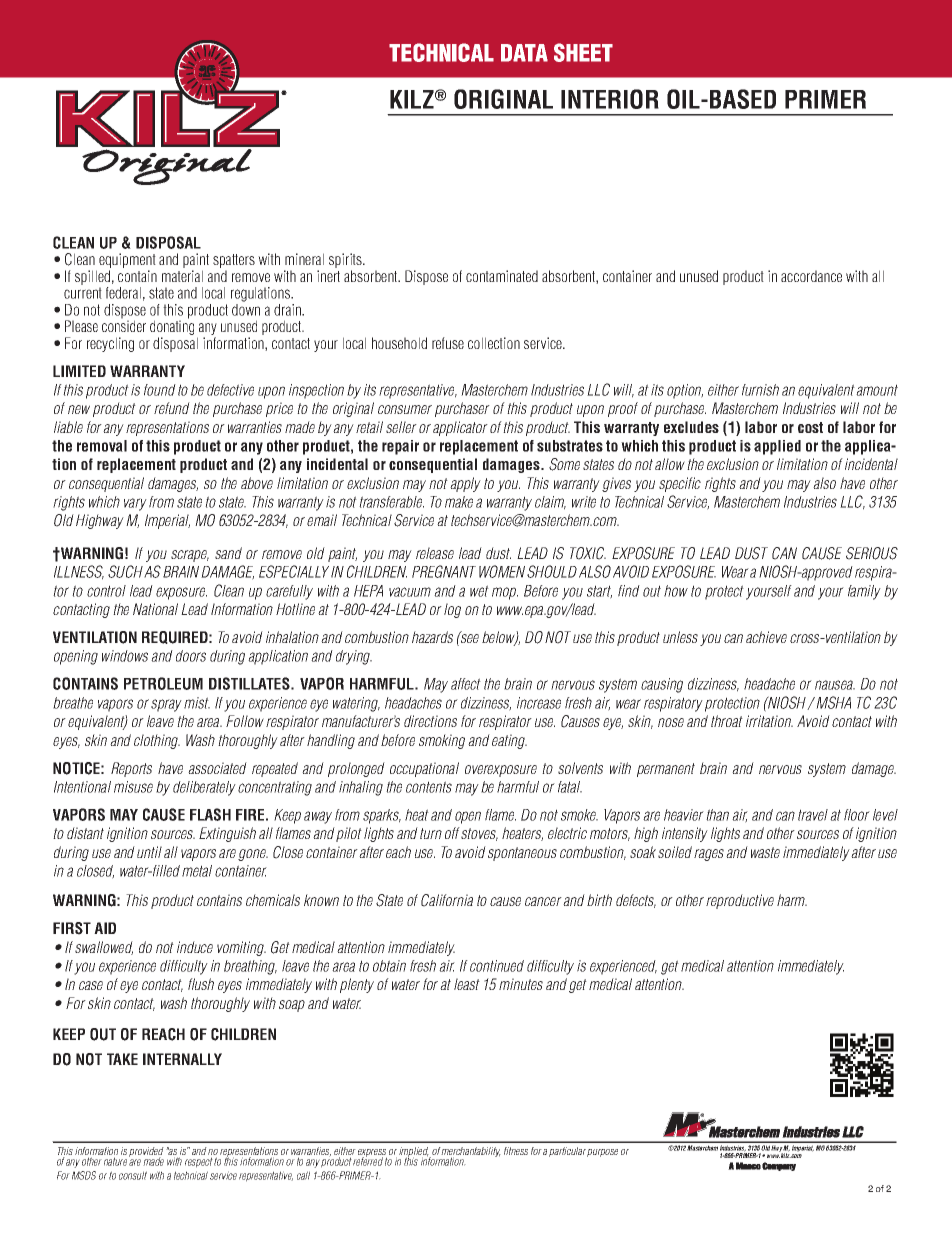  I want to click on fitness, so click(516, 1151).
